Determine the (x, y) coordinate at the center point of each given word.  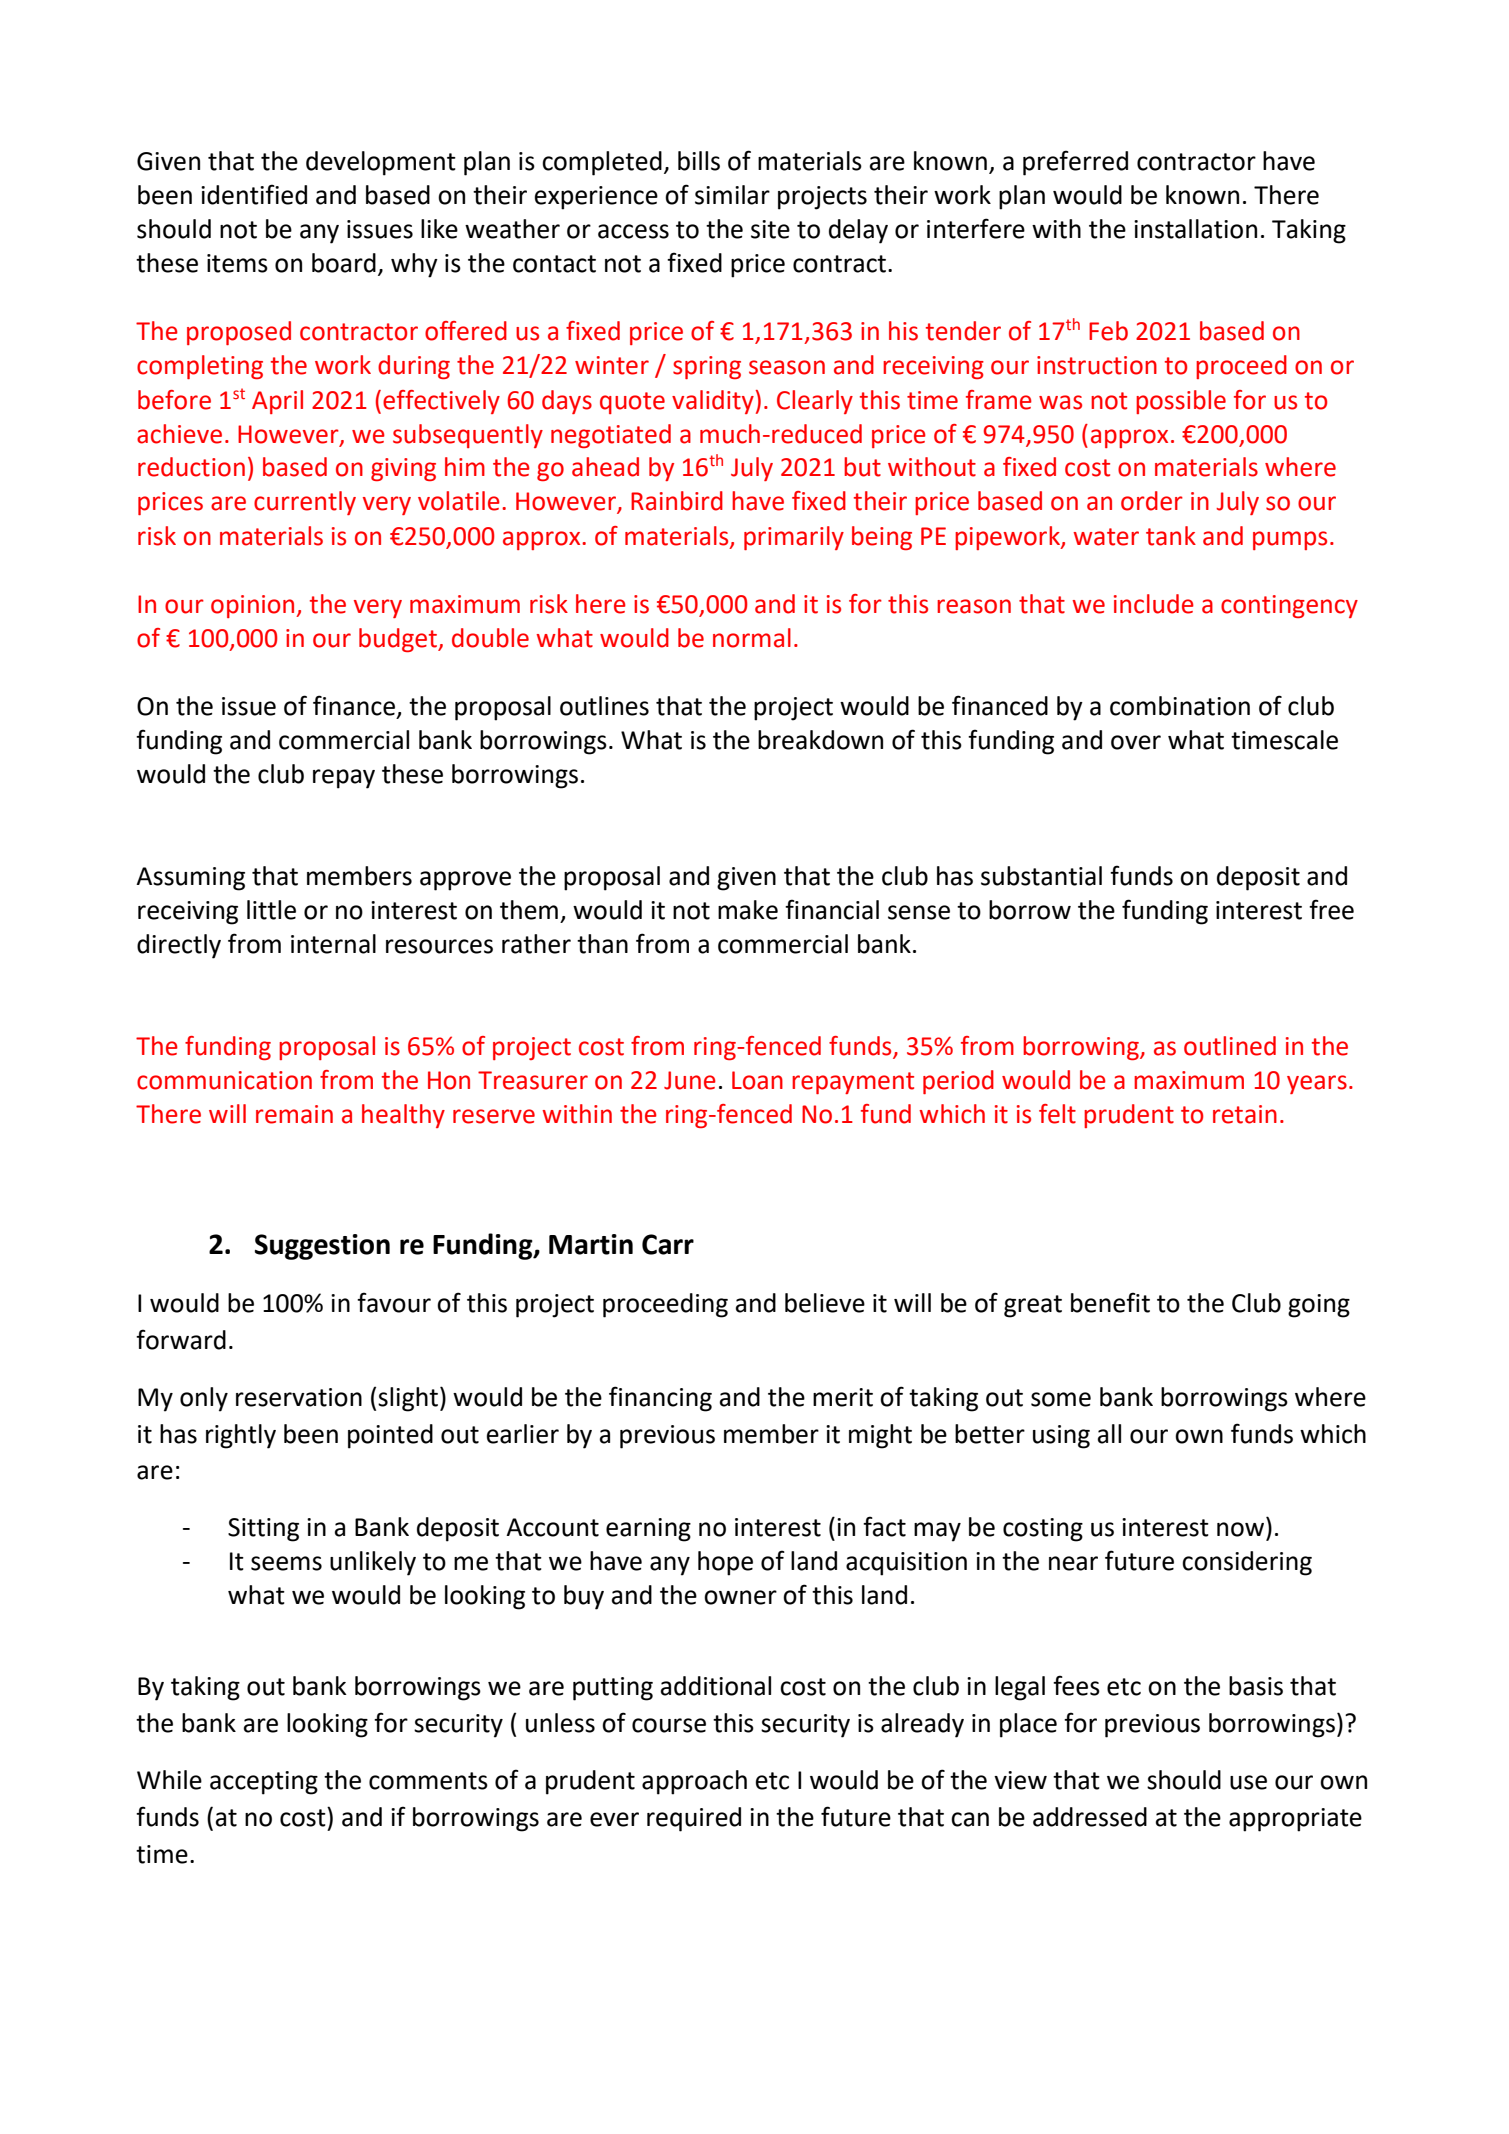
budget (399, 640)
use (1248, 1782)
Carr (668, 1244)
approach (694, 1782)
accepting (264, 1783)
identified (254, 194)
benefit (1110, 1302)
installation (1195, 229)
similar (732, 195)
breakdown (820, 740)
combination (1180, 706)
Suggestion (322, 1247)
